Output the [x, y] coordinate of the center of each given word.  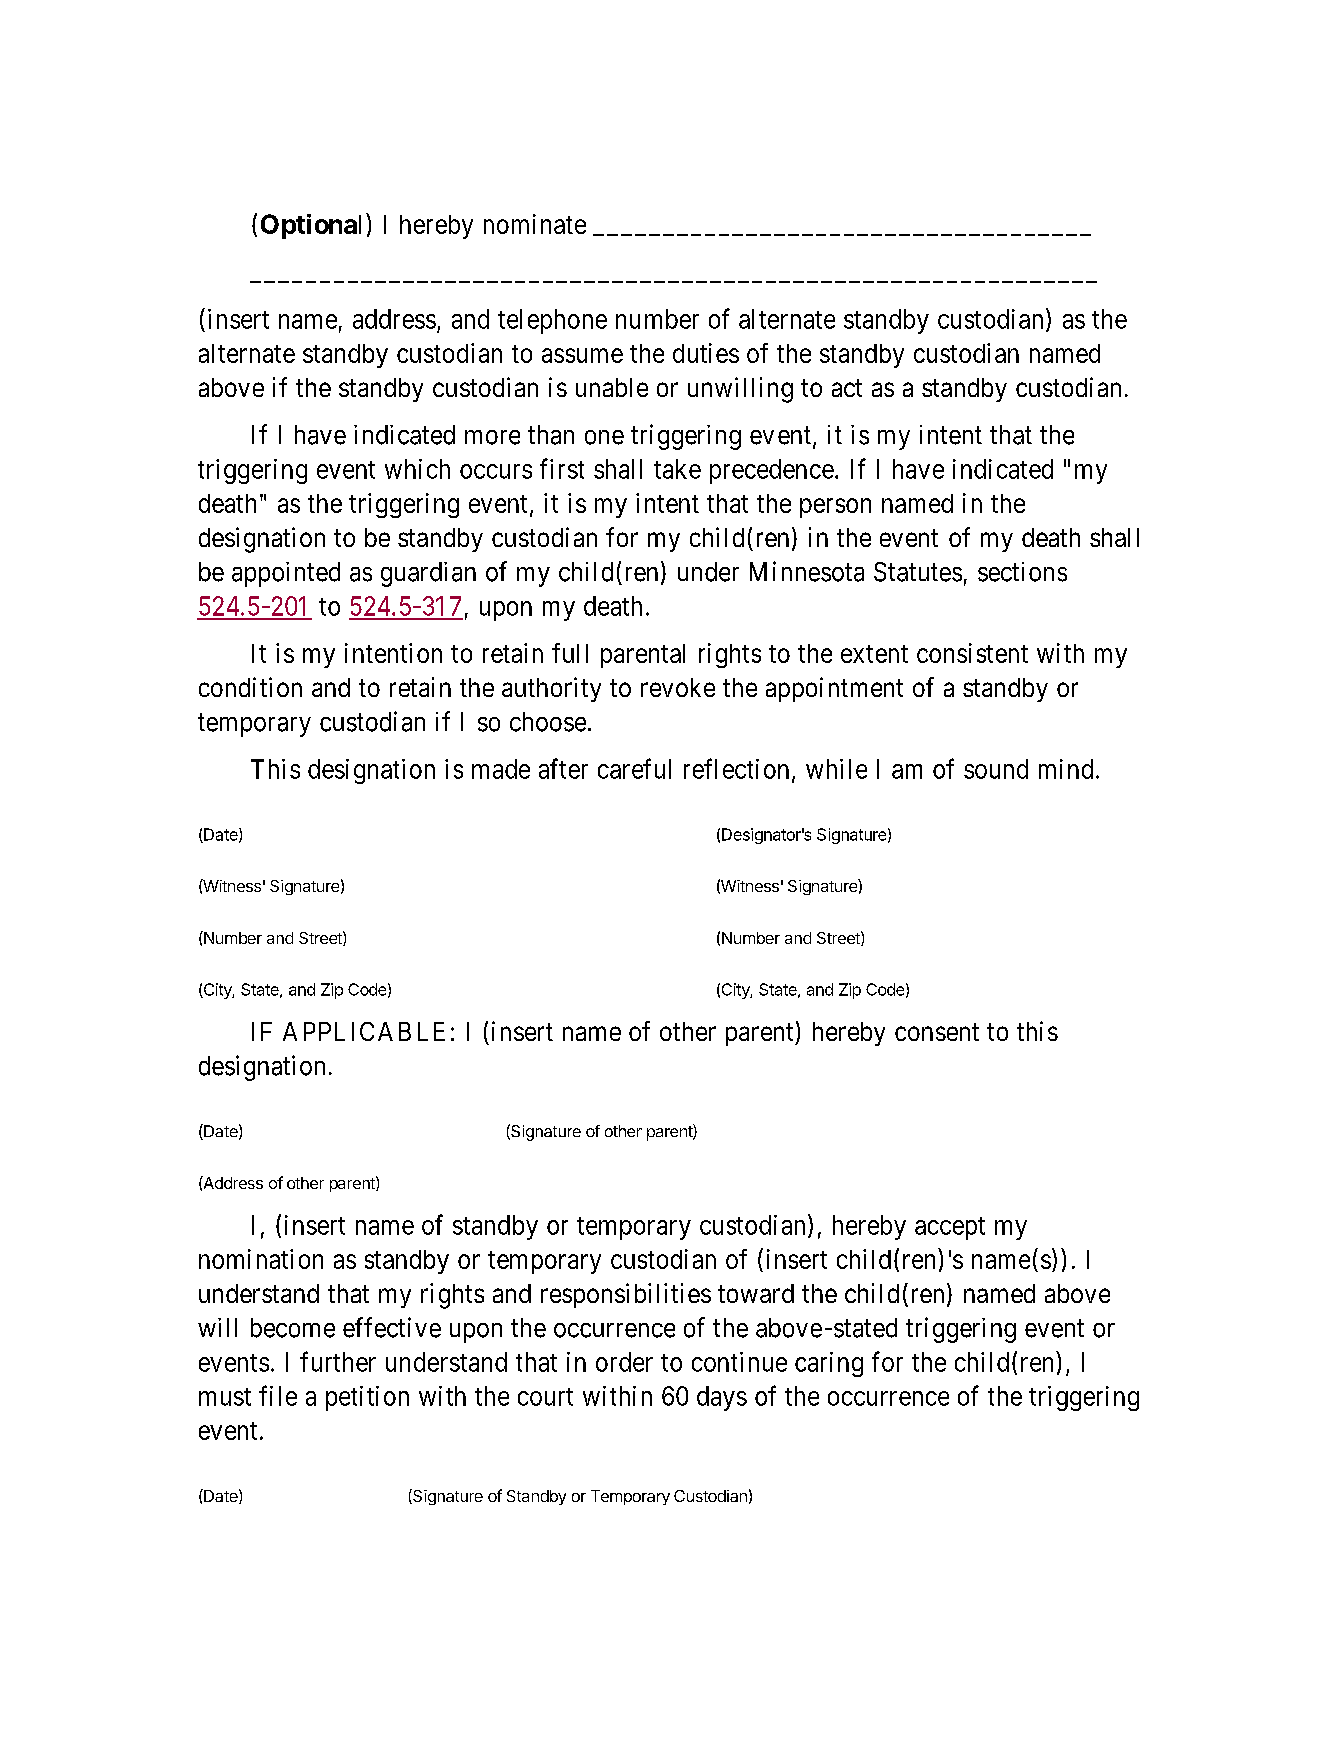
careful [634, 768]
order [624, 1362]
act [847, 388]
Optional [311, 226]
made [501, 769]
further [338, 1361]
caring [829, 1364]
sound [996, 769]
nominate [535, 224]
